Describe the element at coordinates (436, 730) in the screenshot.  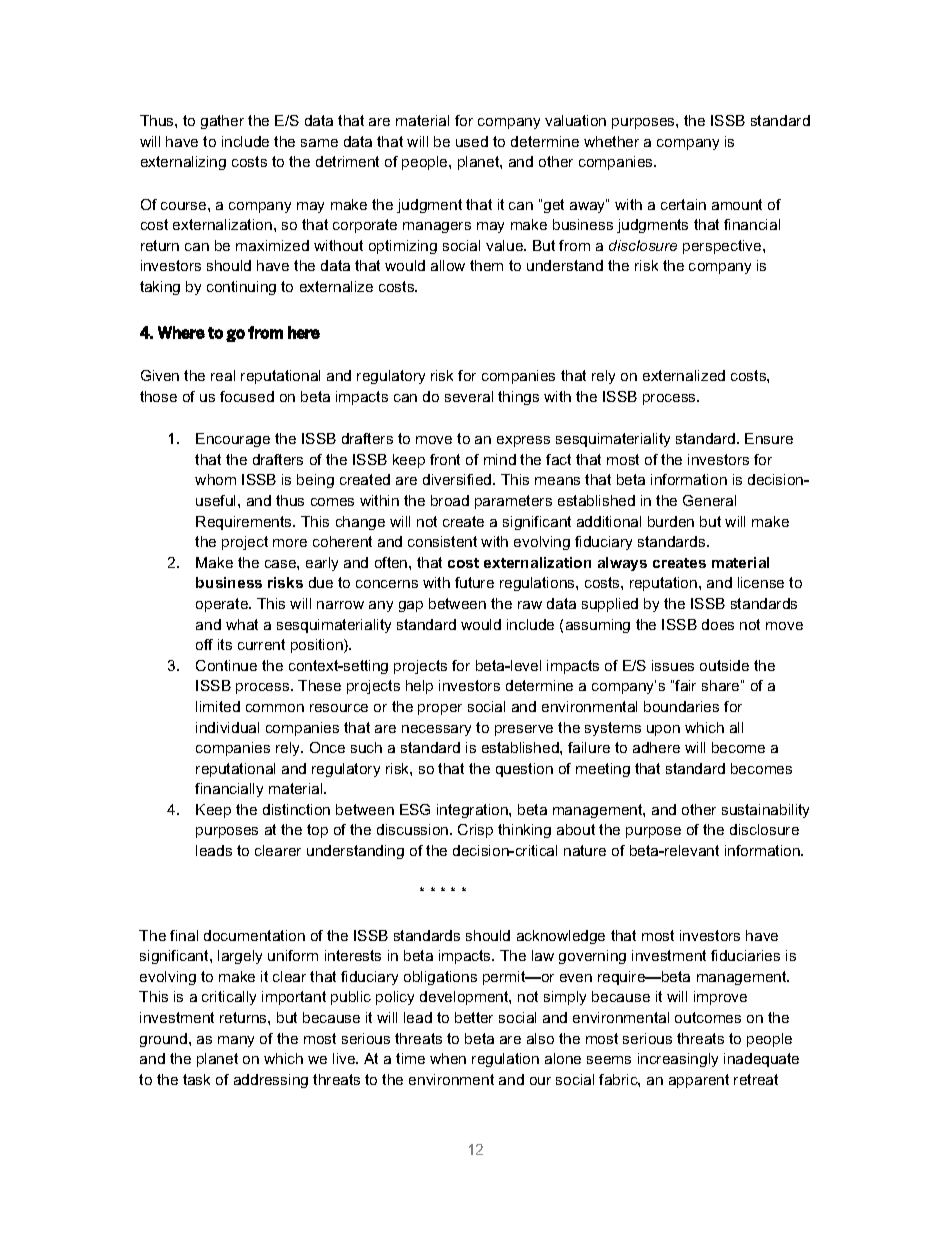
I see `necessary` at that location.
